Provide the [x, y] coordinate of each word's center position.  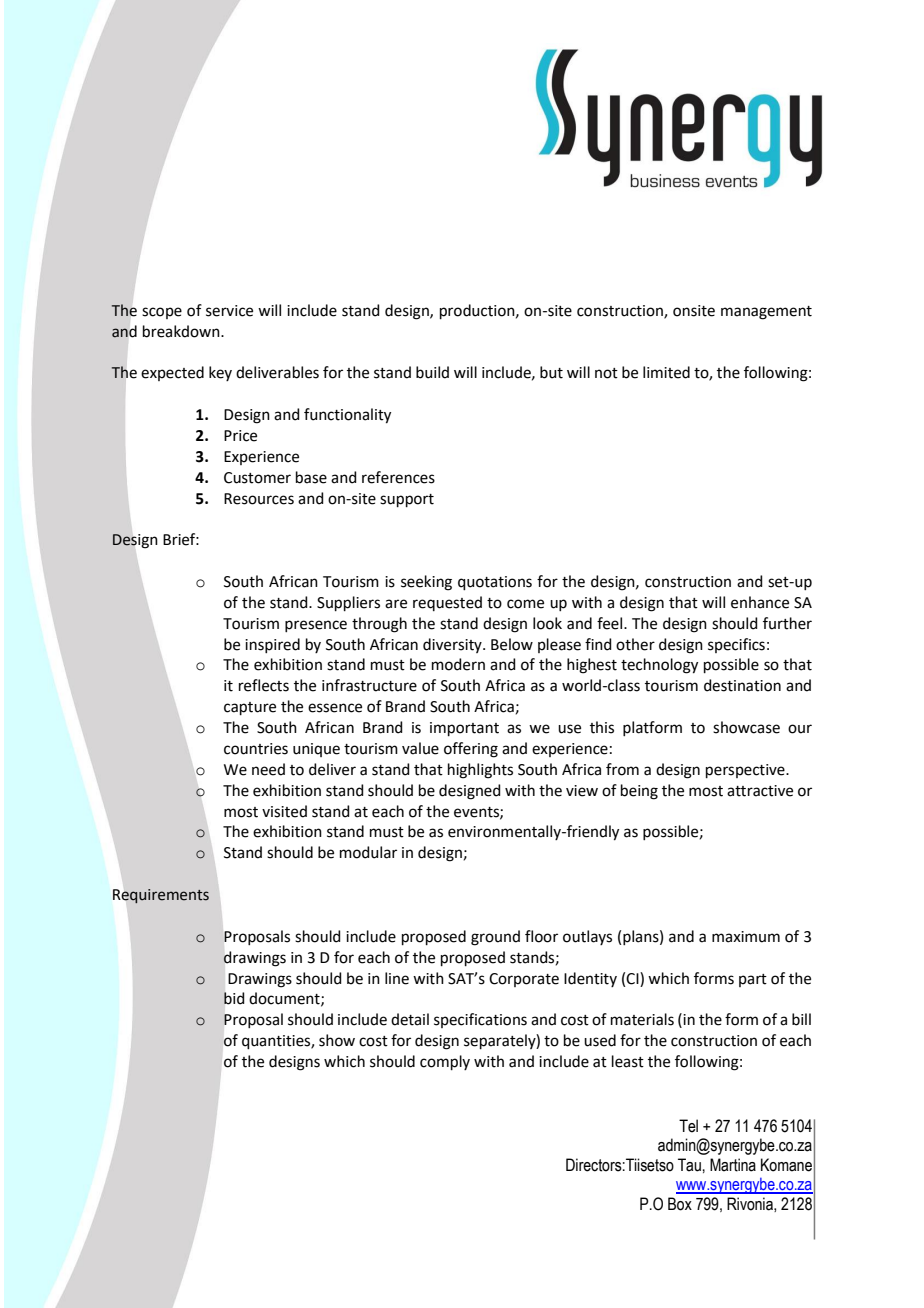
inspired [272, 645]
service [229, 311]
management [766, 313]
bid [234, 998]
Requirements [161, 896]
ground [495, 938]
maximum [746, 937]
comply [445, 1062]
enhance [760, 602]
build [432, 372]
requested [447, 603]
